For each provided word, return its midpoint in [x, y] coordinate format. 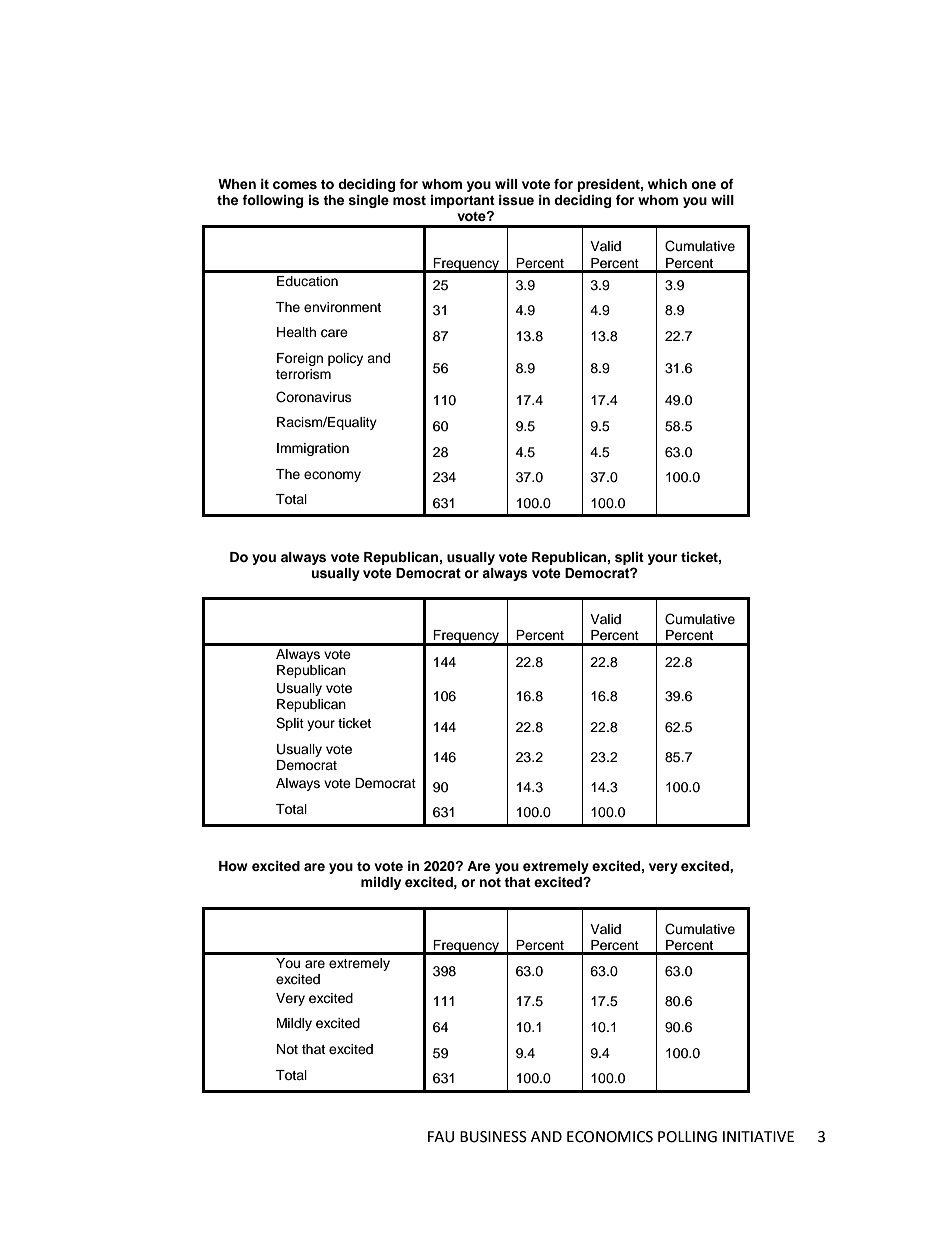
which [667, 184]
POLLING [687, 1137]
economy [332, 476]
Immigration [313, 449]
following [272, 201]
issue [516, 200]
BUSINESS [493, 1137]
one [703, 185]
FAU [441, 1137]
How [233, 866]
